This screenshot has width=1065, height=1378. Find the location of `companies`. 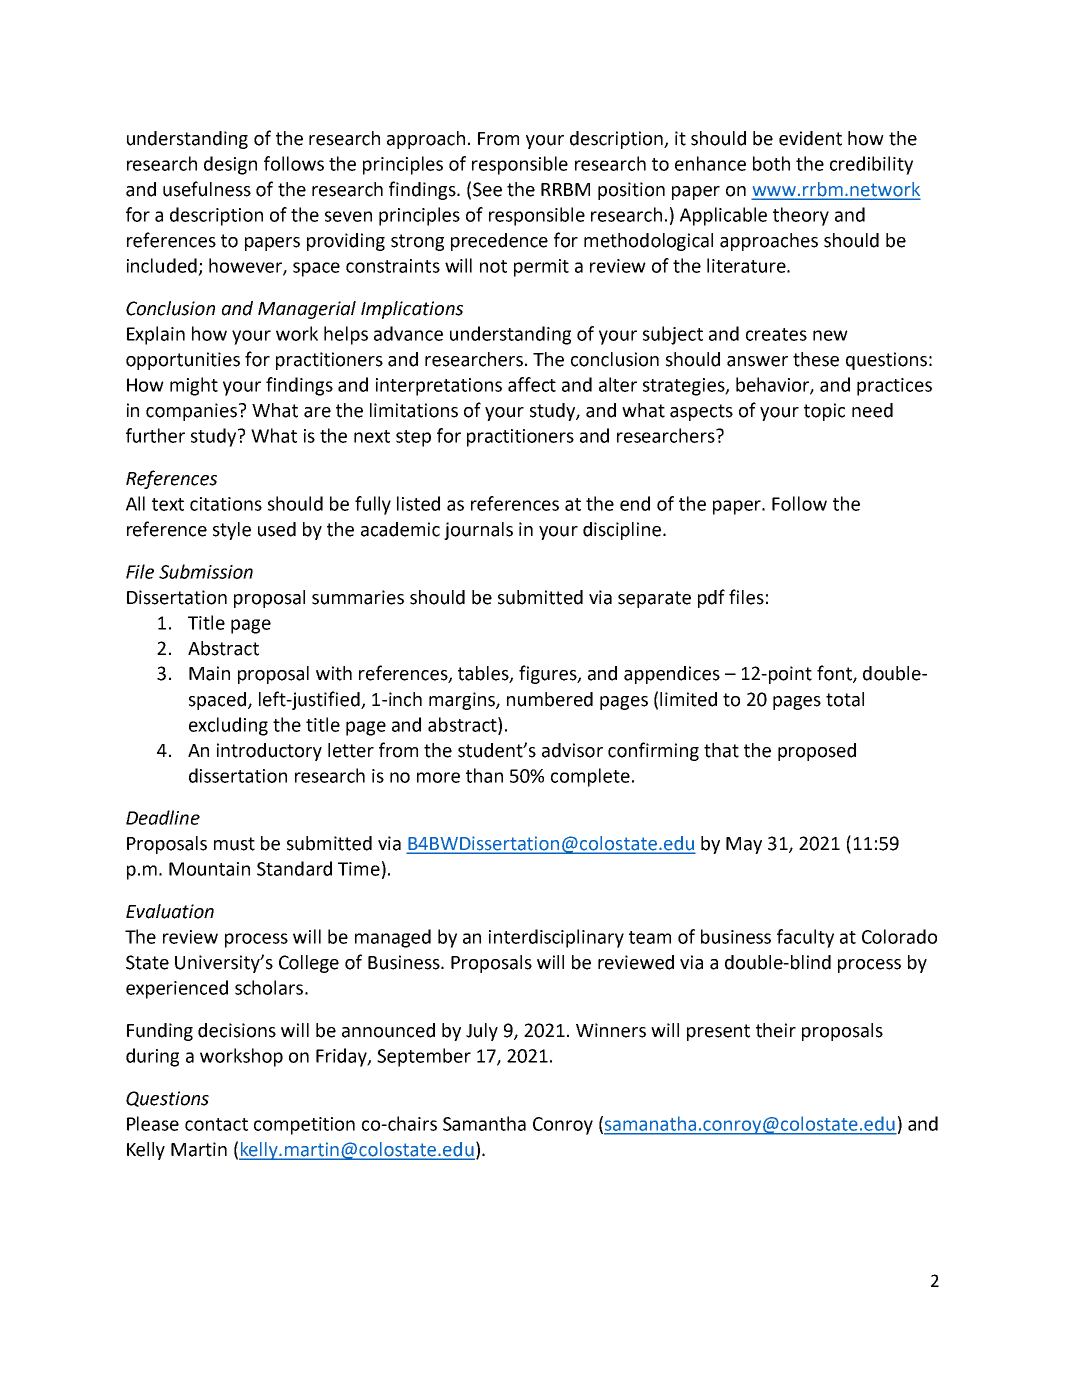

companies is located at coordinates (193, 412).
